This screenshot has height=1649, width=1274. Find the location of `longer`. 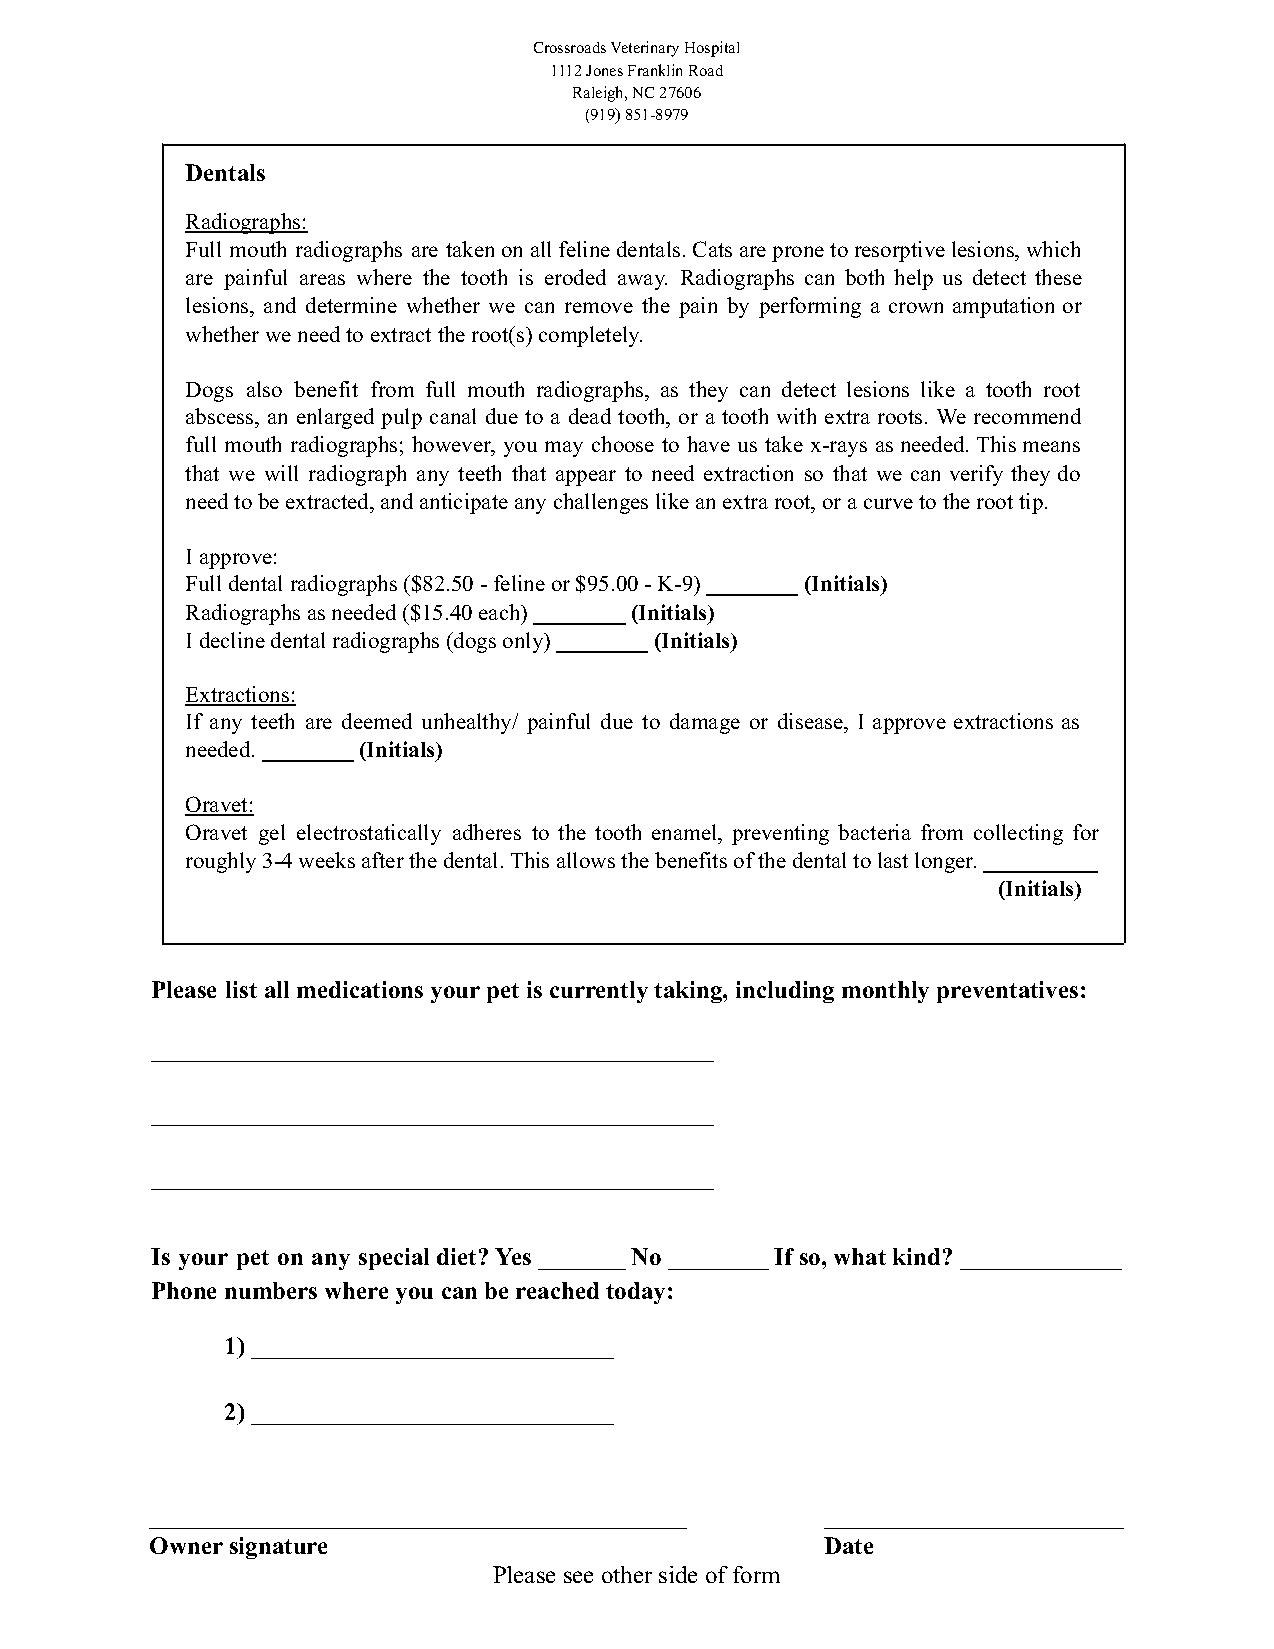

longer is located at coordinates (945, 862).
